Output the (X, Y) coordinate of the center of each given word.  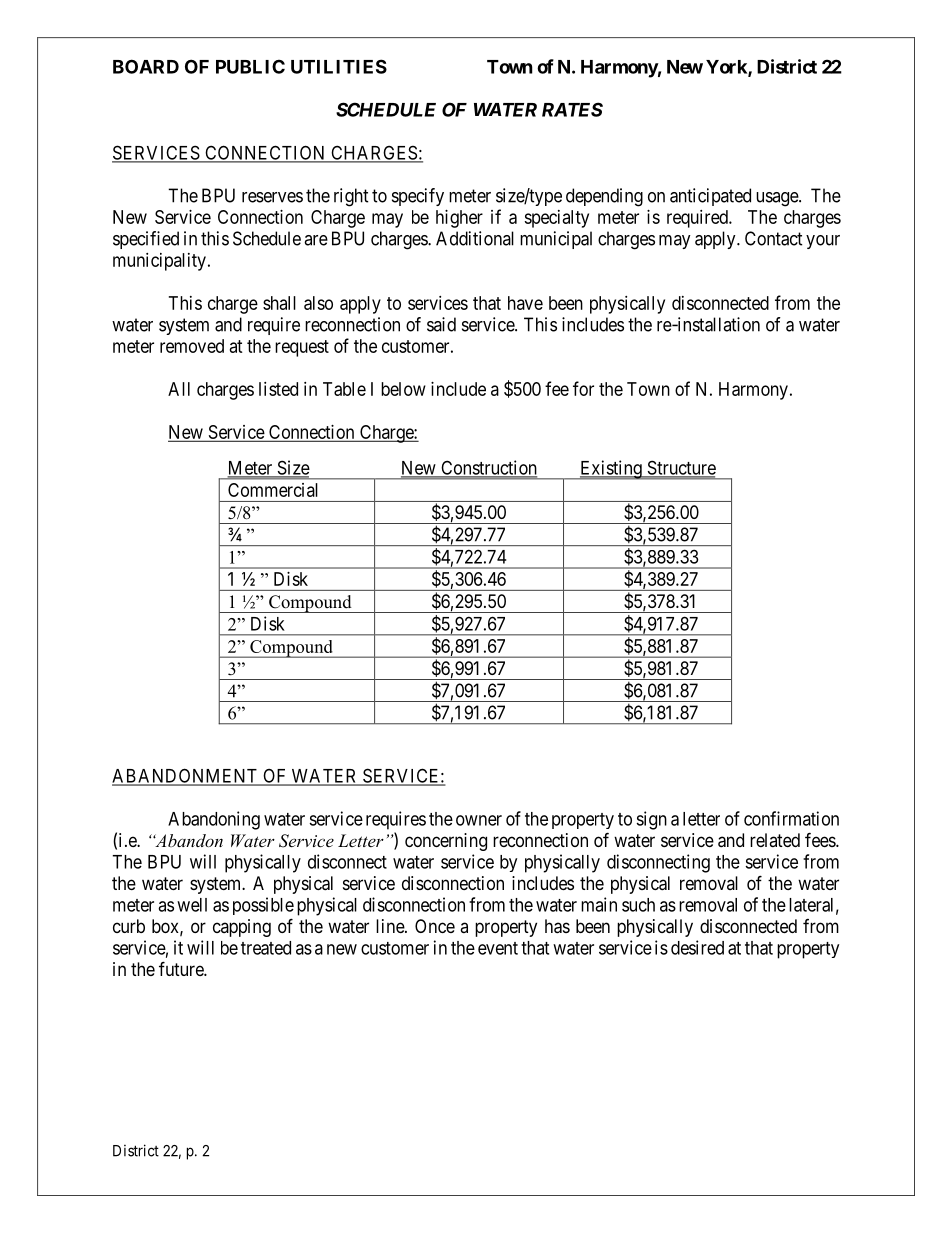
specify (418, 197)
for (583, 388)
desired (697, 947)
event (498, 948)
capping (242, 928)
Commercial (273, 490)
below (403, 389)
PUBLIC (250, 66)
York (727, 68)
